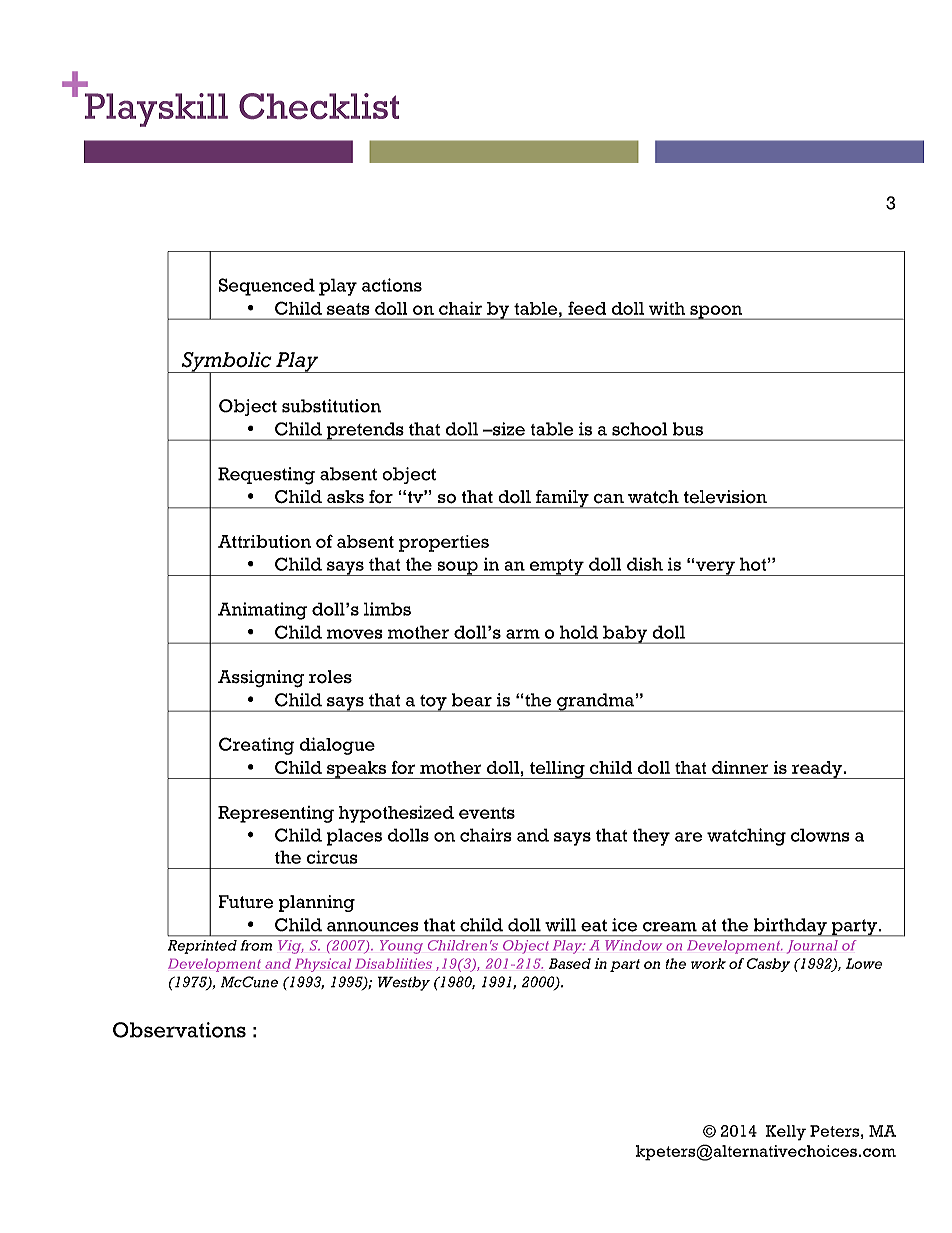 The width and height of the document is (952, 1233). Describe the element at coordinates (570, 963) in the document. I see `Based` at that location.
